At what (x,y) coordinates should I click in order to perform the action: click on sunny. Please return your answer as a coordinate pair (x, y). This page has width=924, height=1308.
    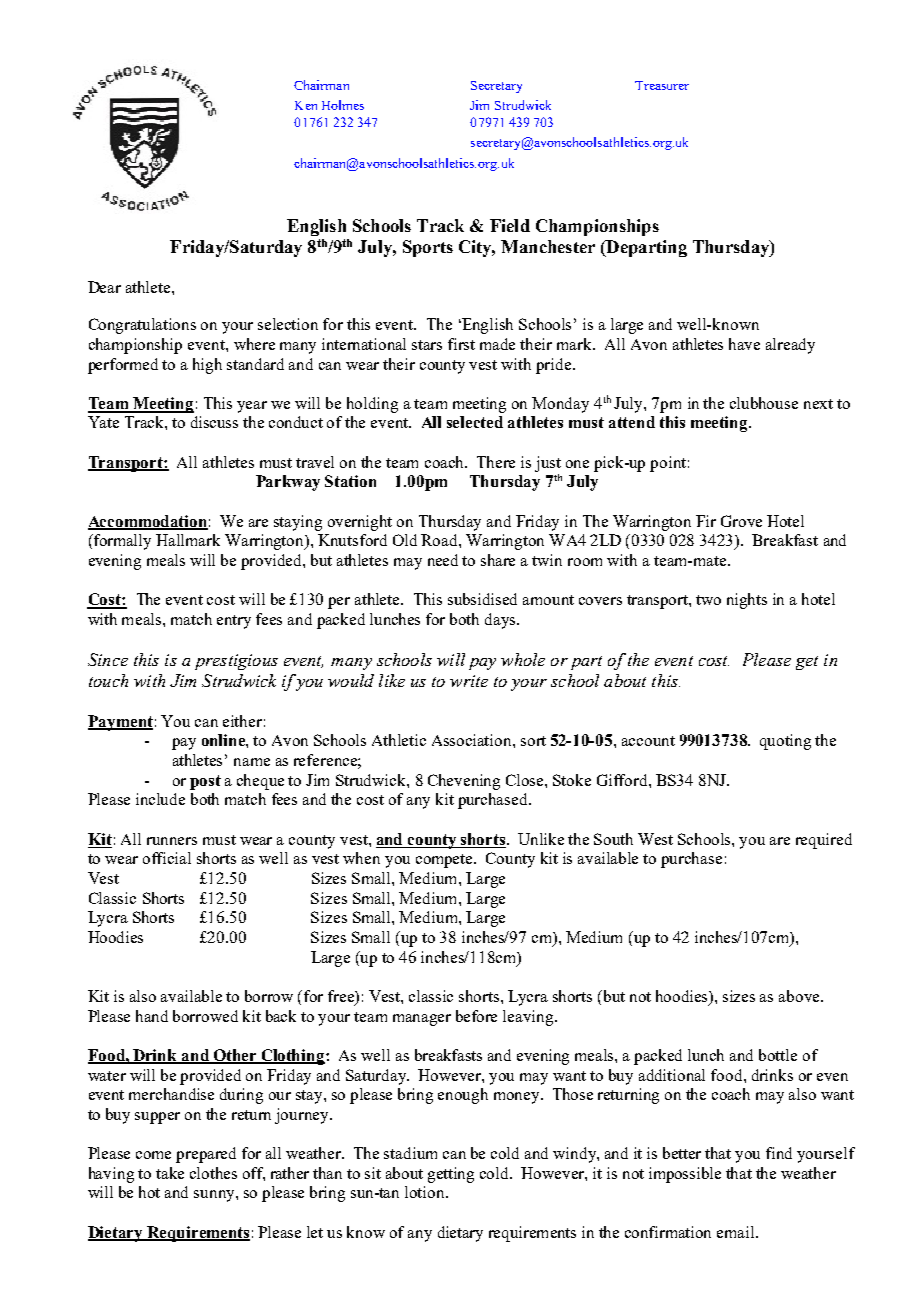
    Looking at the image, I should click on (215, 1196).
